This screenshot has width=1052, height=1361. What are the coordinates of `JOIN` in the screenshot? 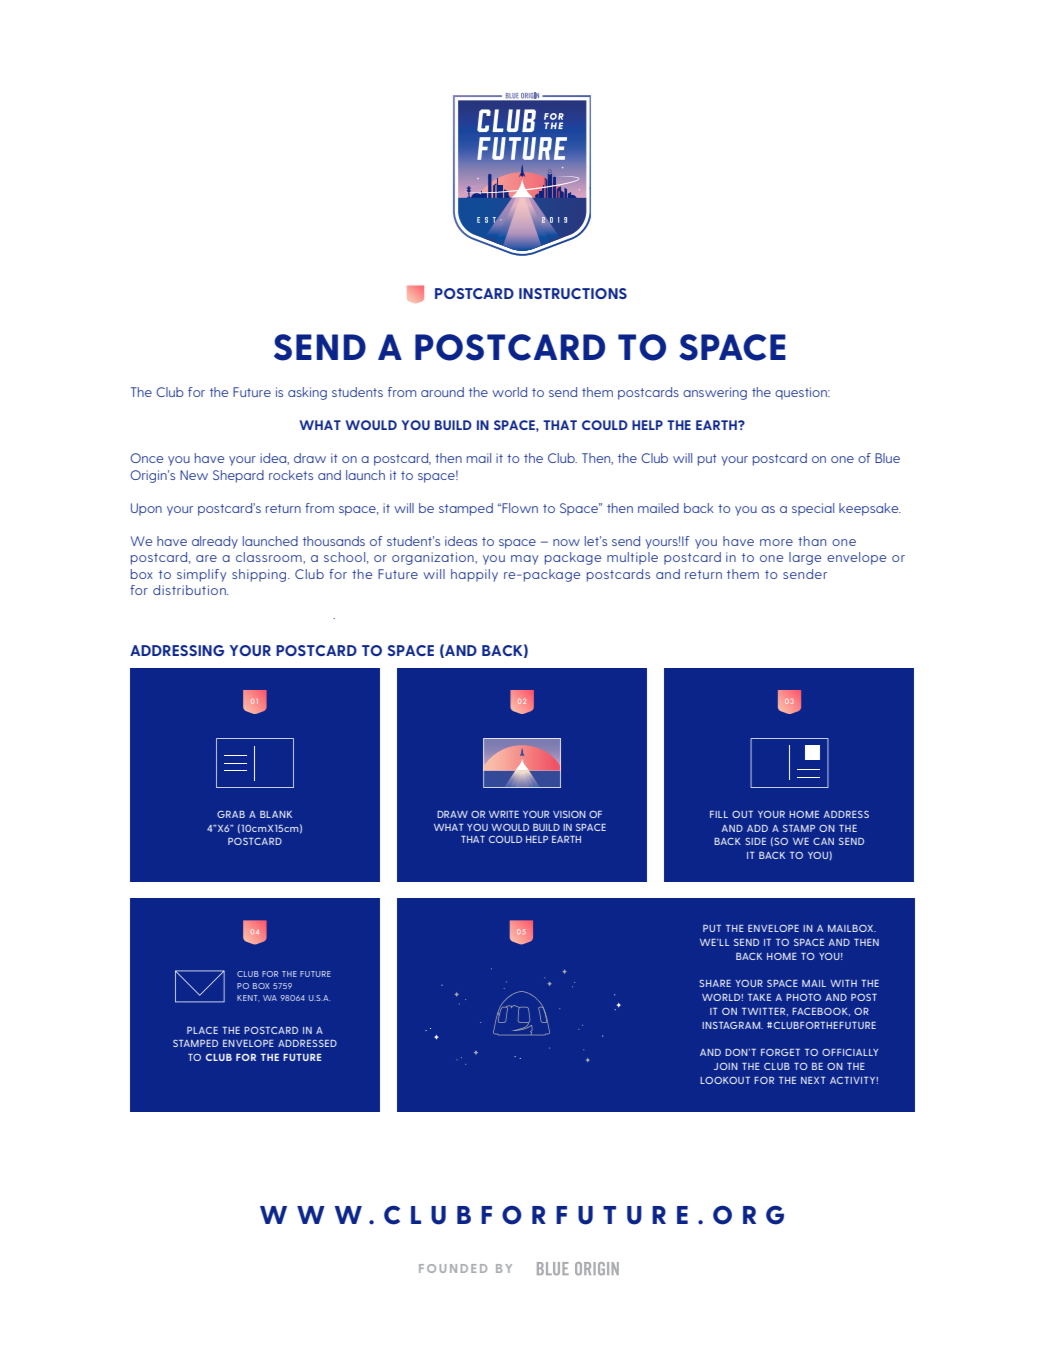 It's located at (726, 1066).
